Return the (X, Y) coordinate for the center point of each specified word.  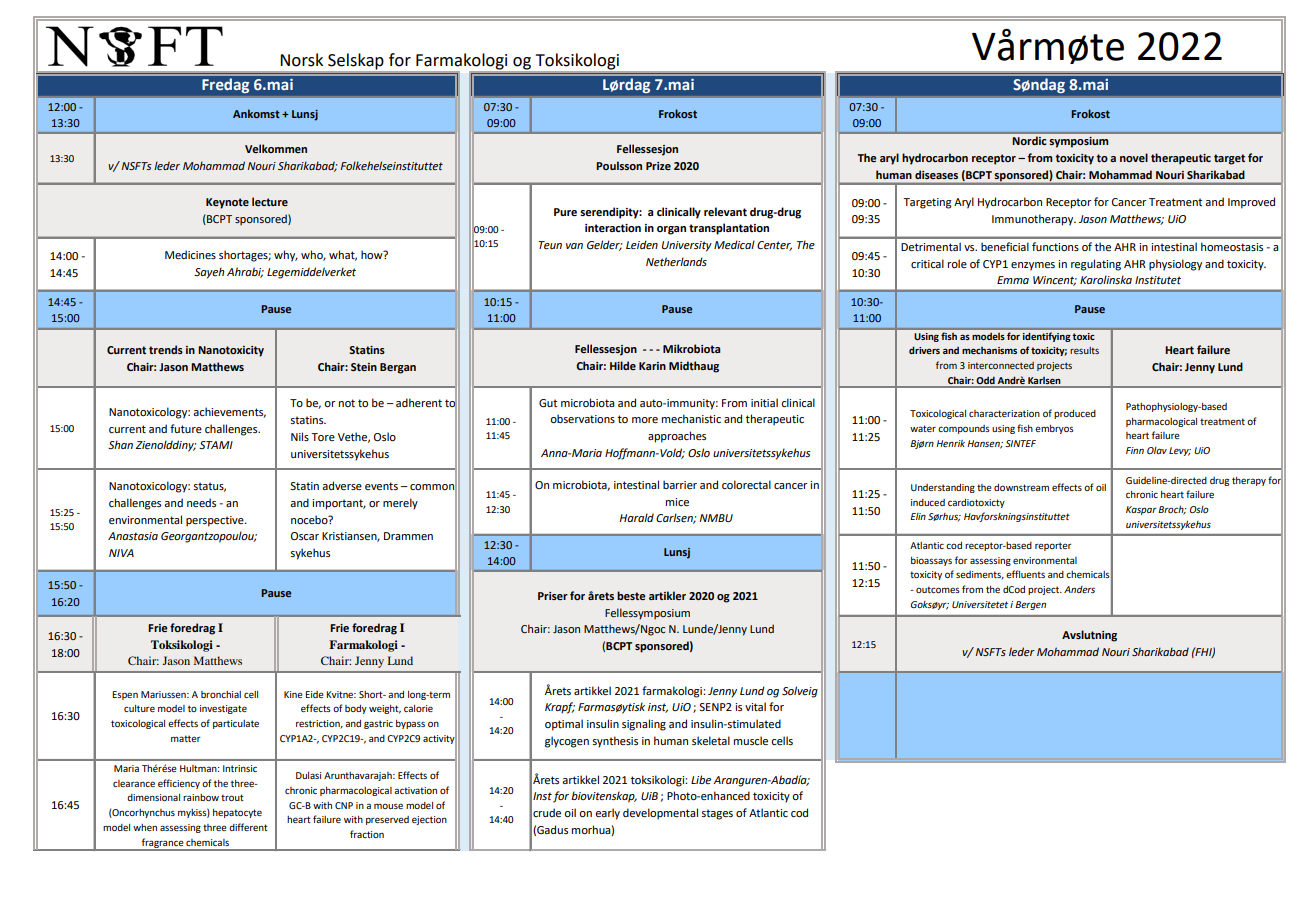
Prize (658, 166)
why (286, 256)
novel (1134, 157)
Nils (300, 436)
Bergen (1030, 605)
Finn (1135, 450)
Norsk (301, 60)
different (248, 827)
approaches (677, 437)
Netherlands (676, 262)
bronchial (221, 694)
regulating (1096, 265)
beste (631, 595)
